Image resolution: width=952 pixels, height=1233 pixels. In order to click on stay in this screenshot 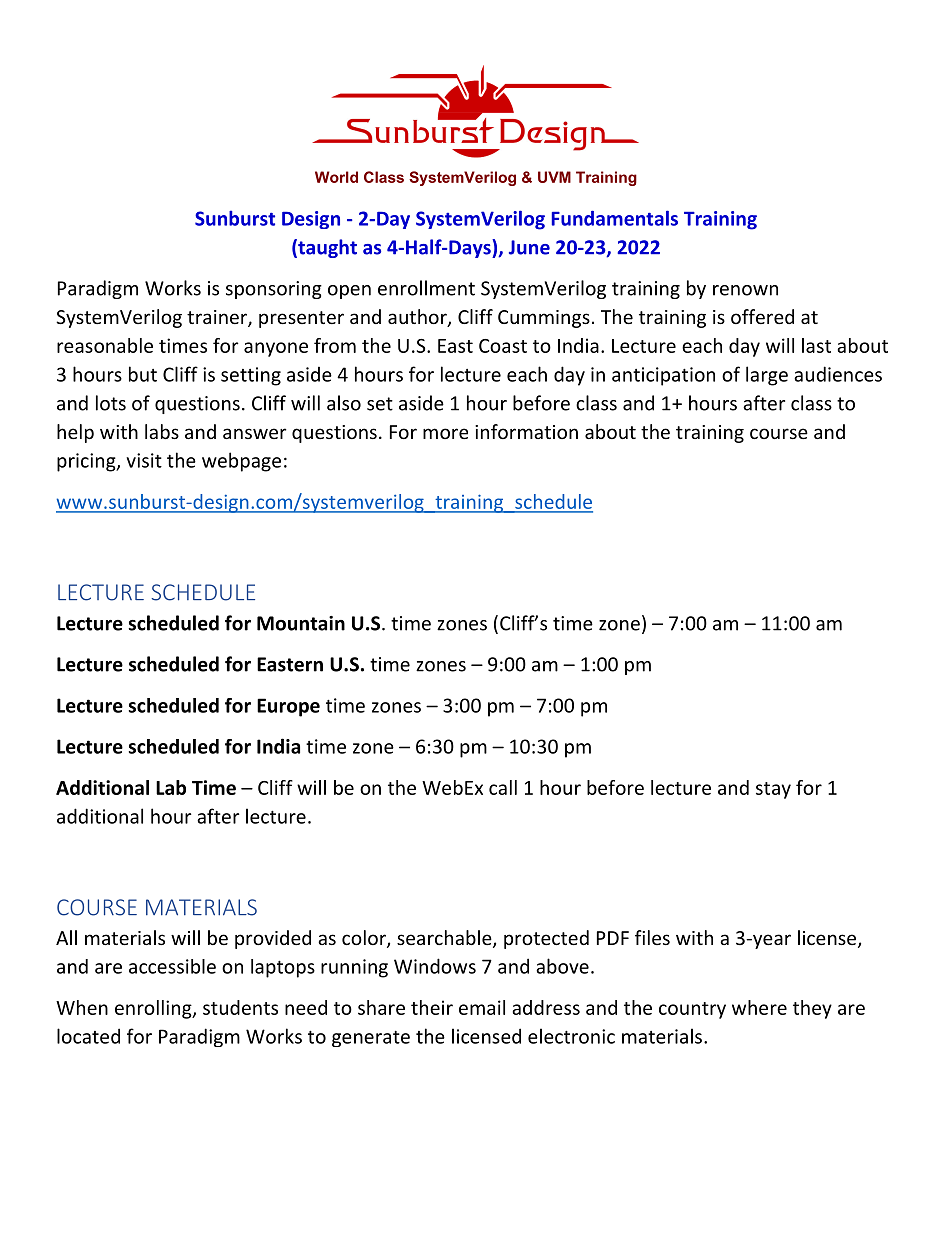, I will do `click(773, 790)`.
